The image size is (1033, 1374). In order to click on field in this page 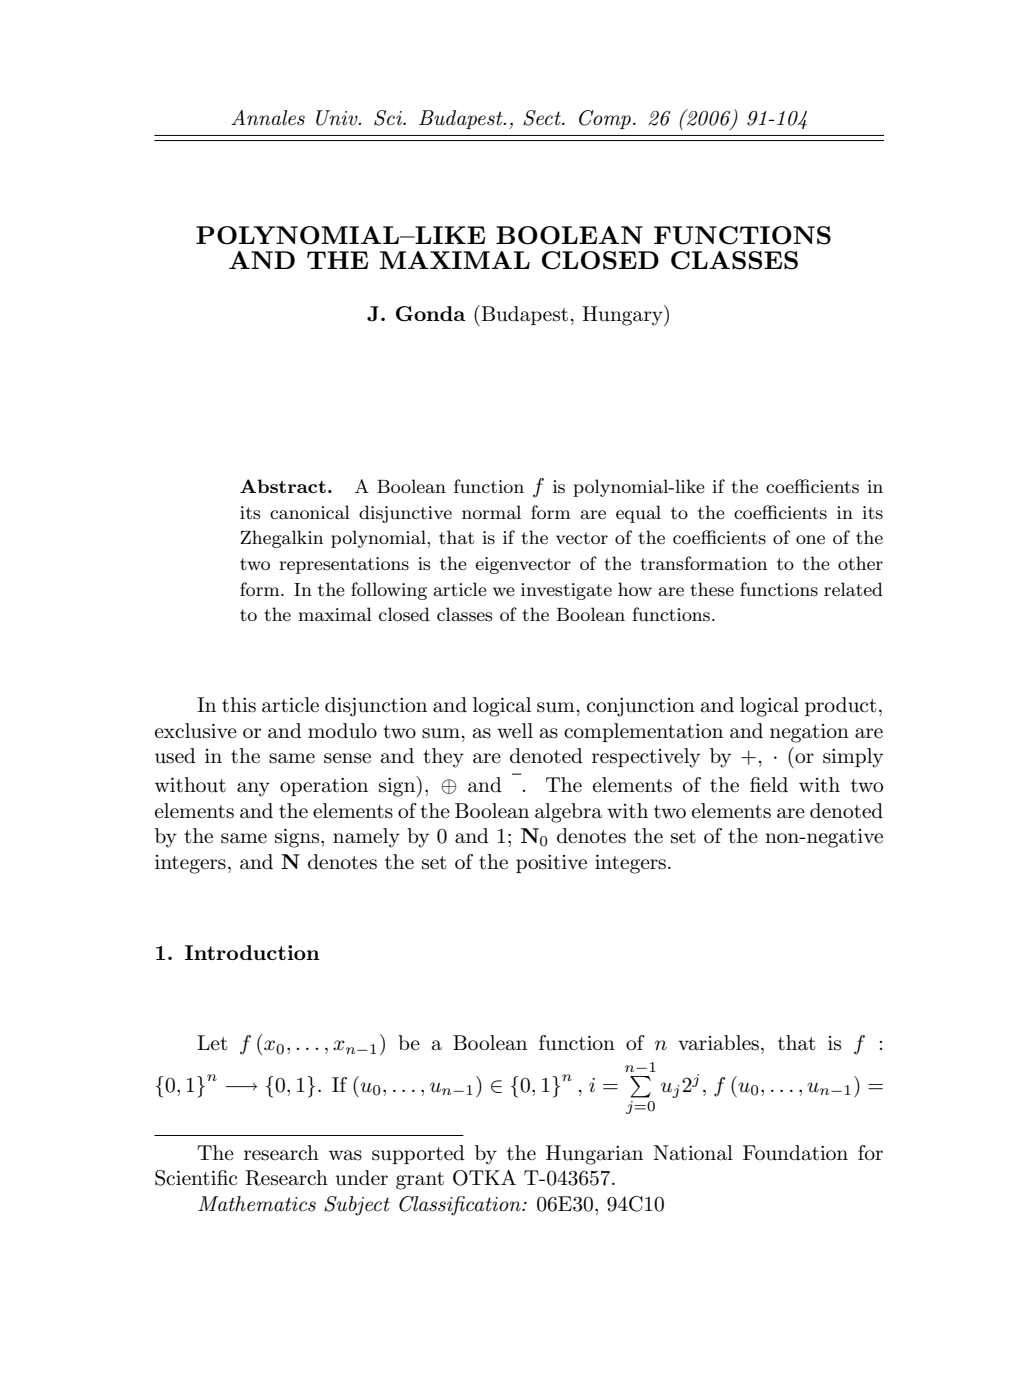, I will do `click(769, 785)`.
